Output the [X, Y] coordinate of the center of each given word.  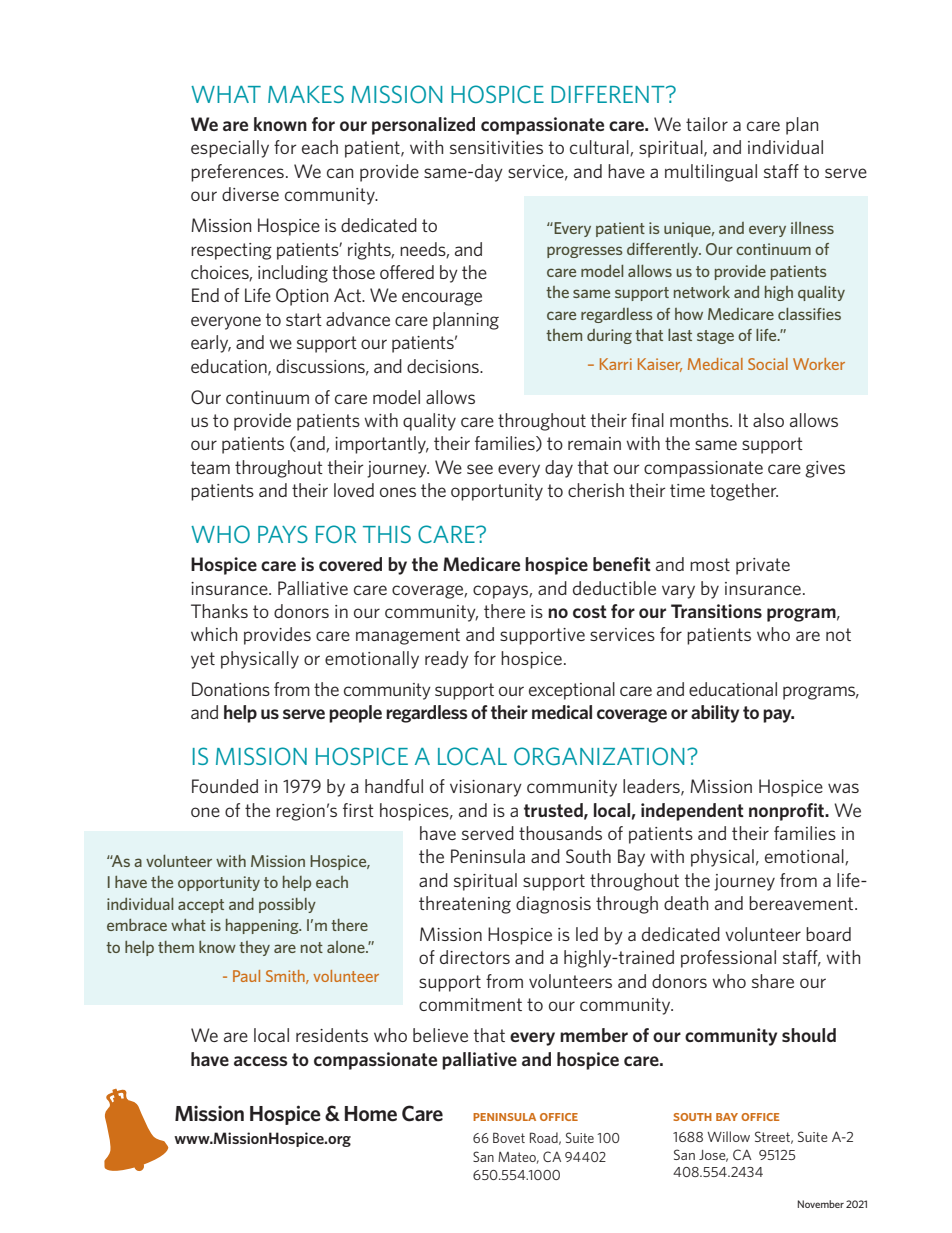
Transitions [716, 611]
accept [201, 906]
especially [230, 149]
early [211, 344]
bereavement [802, 903]
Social [768, 364]
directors [475, 957]
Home [371, 1114]
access [261, 1061]
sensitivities [496, 147]
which [214, 634]
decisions [444, 366]
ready [447, 660]
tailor [707, 124]
